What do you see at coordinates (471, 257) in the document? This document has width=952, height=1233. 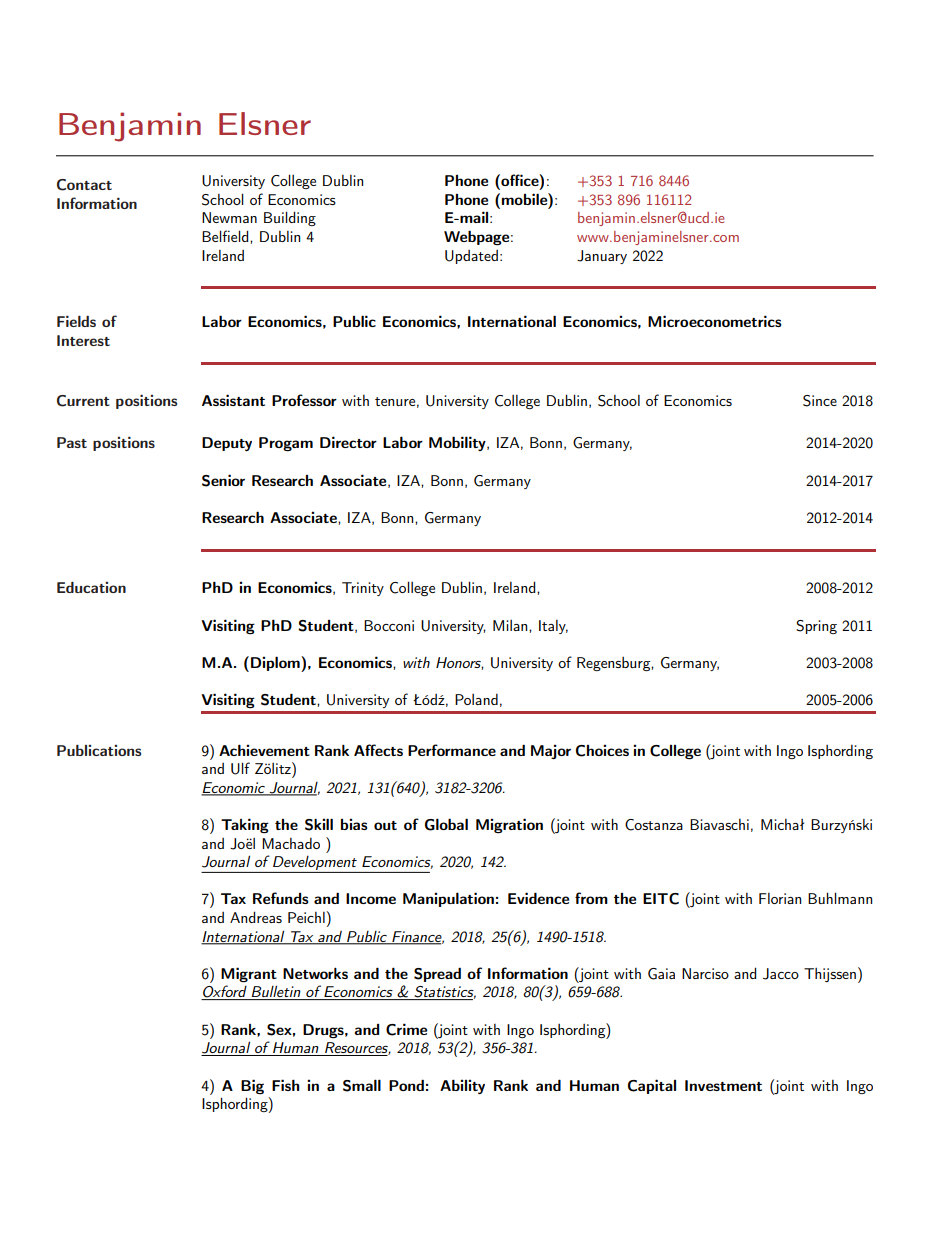 I see `Updated` at bounding box center [471, 257].
